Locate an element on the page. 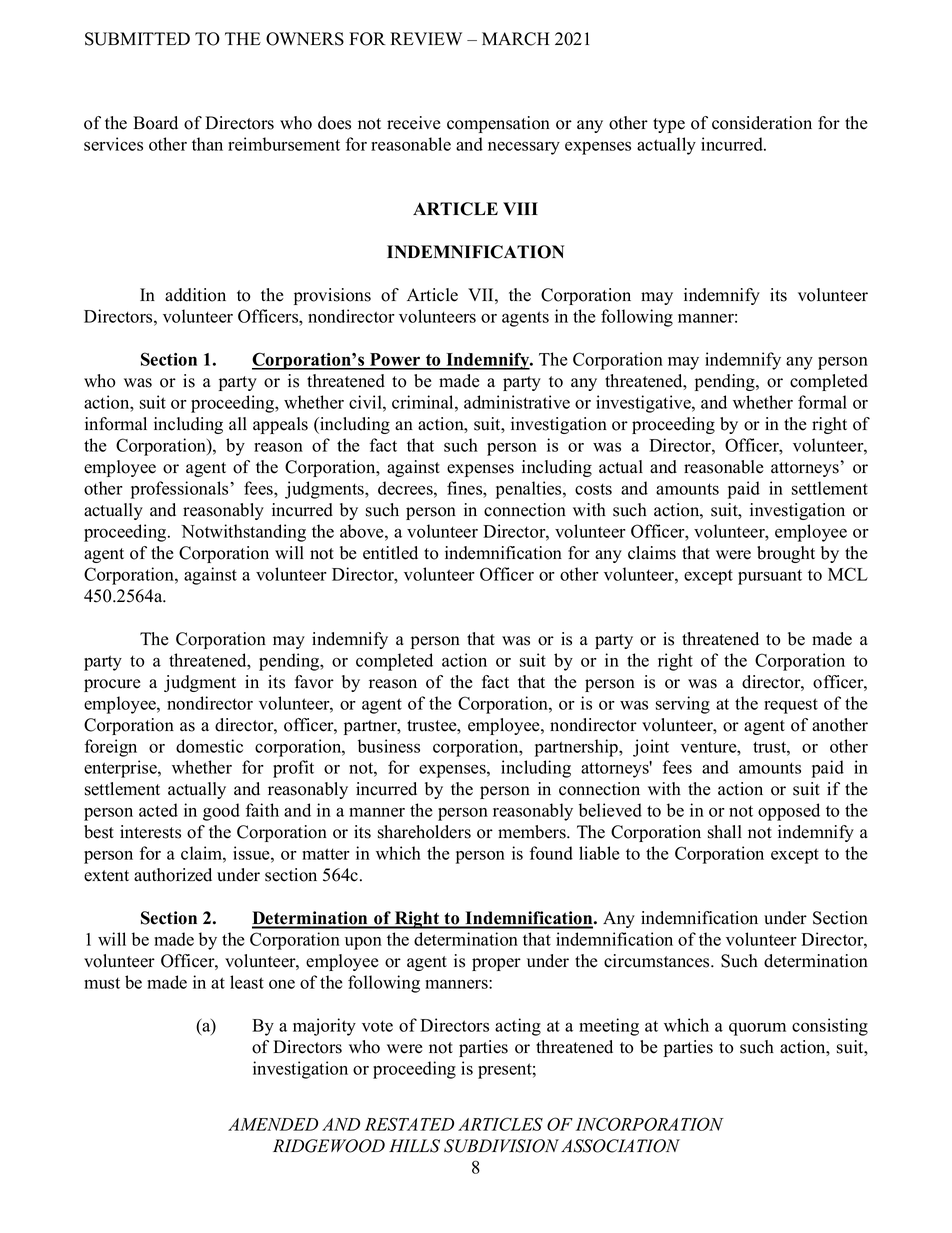  AMENDED is located at coordinates (273, 1124).
